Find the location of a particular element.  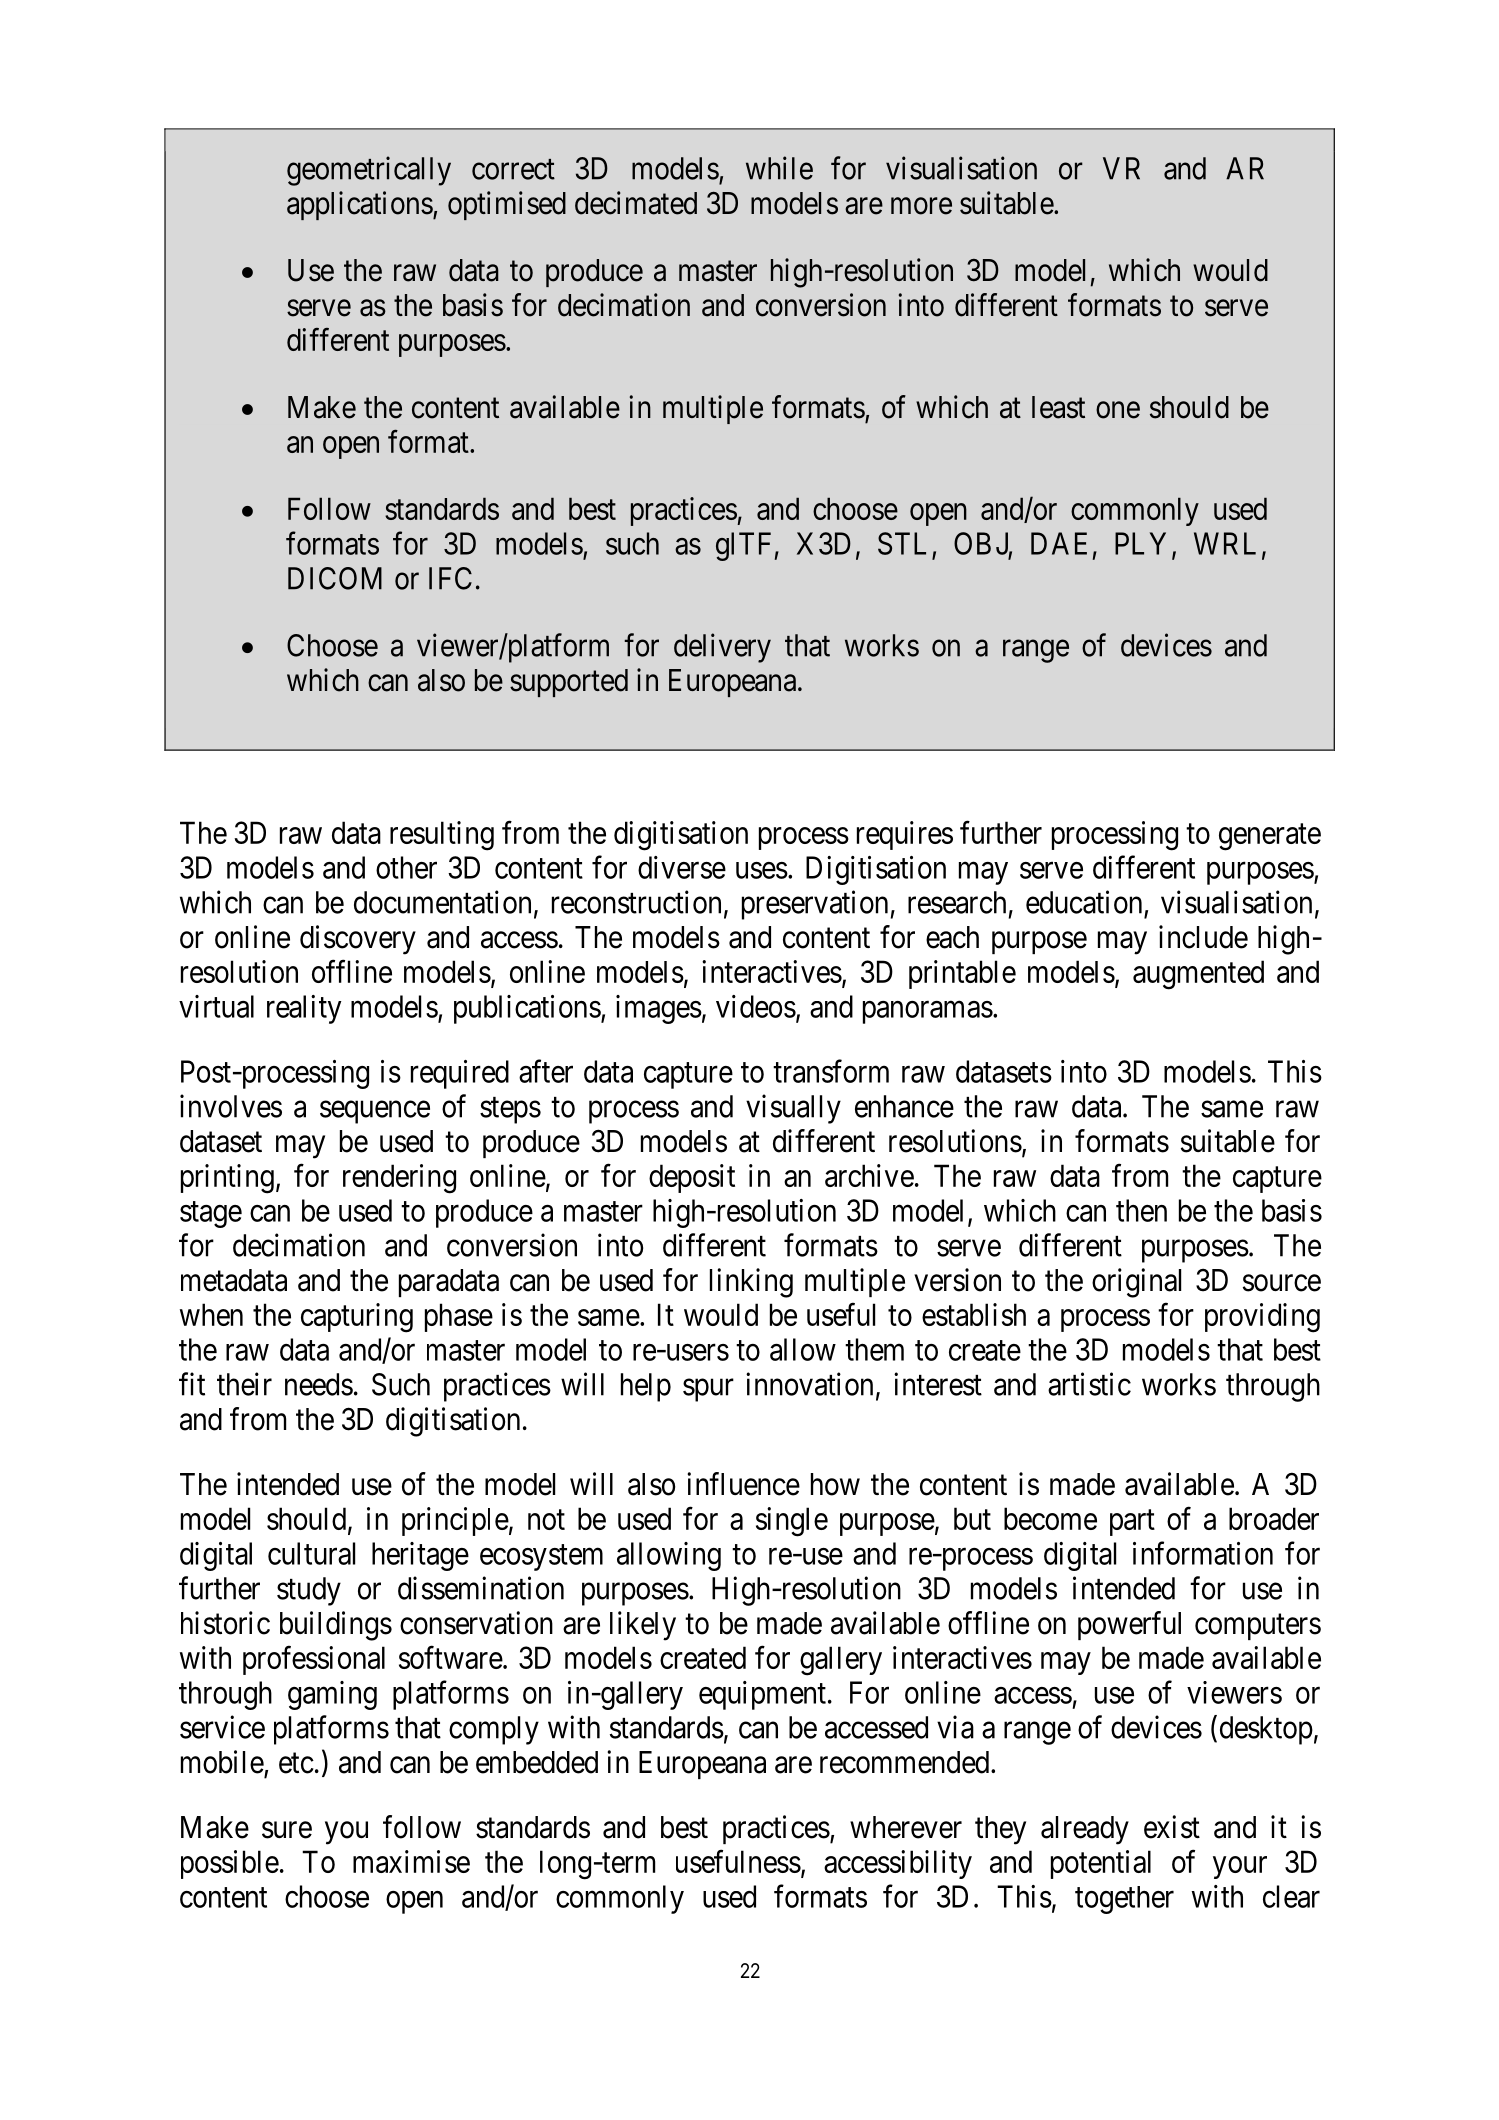

transform is located at coordinates (831, 1071).
